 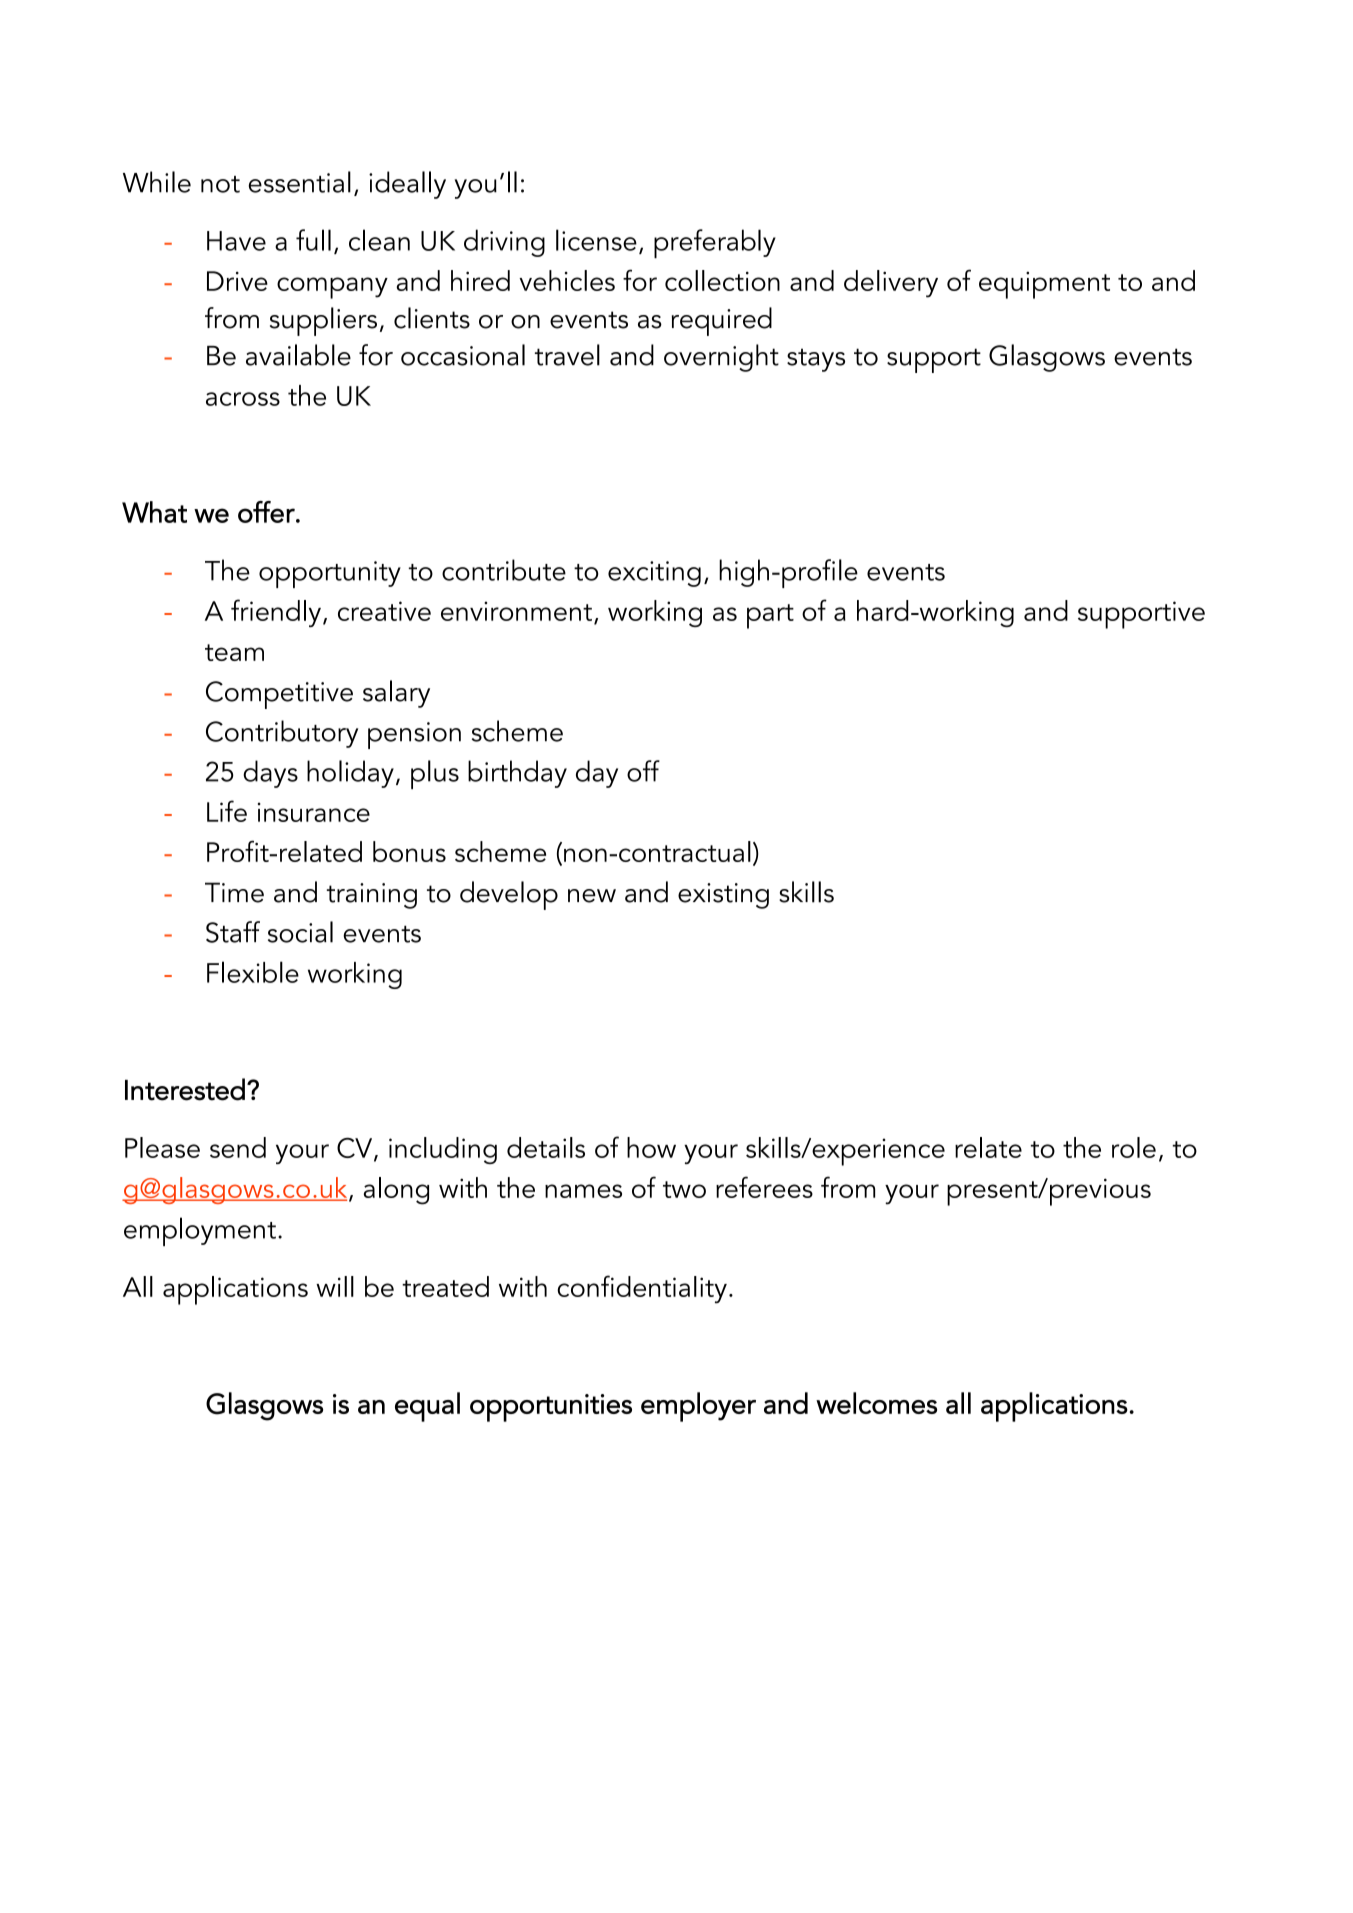 I want to click on role, so click(x=1134, y=1147).
